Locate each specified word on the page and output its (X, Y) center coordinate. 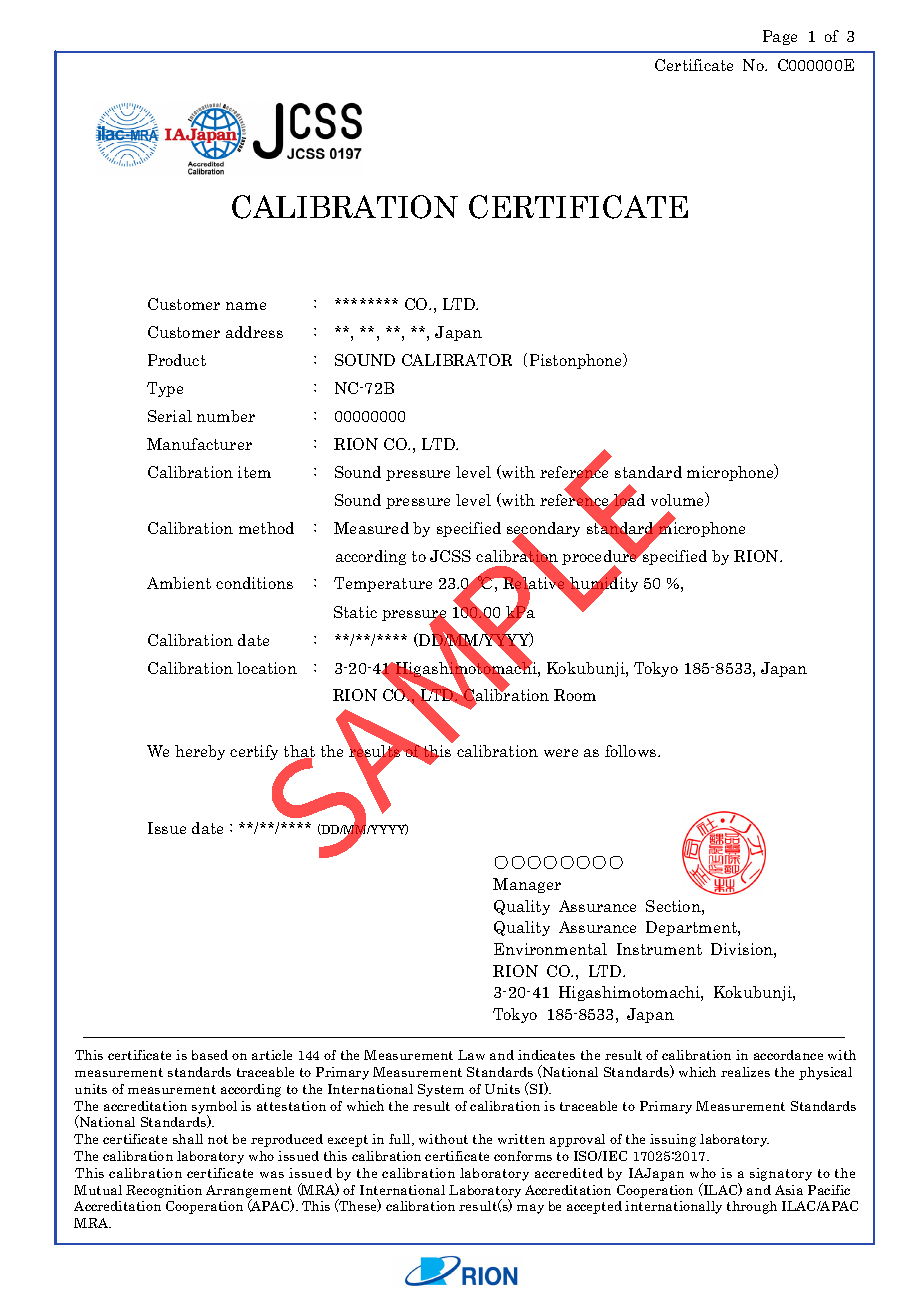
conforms (523, 1156)
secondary (543, 531)
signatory (781, 1174)
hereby (200, 752)
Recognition (164, 1191)
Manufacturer (199, 444)
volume (679, 499)
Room (575, 695)
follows (632, 751)
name (246, 306)
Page (780, 37)
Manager (527, 885)
